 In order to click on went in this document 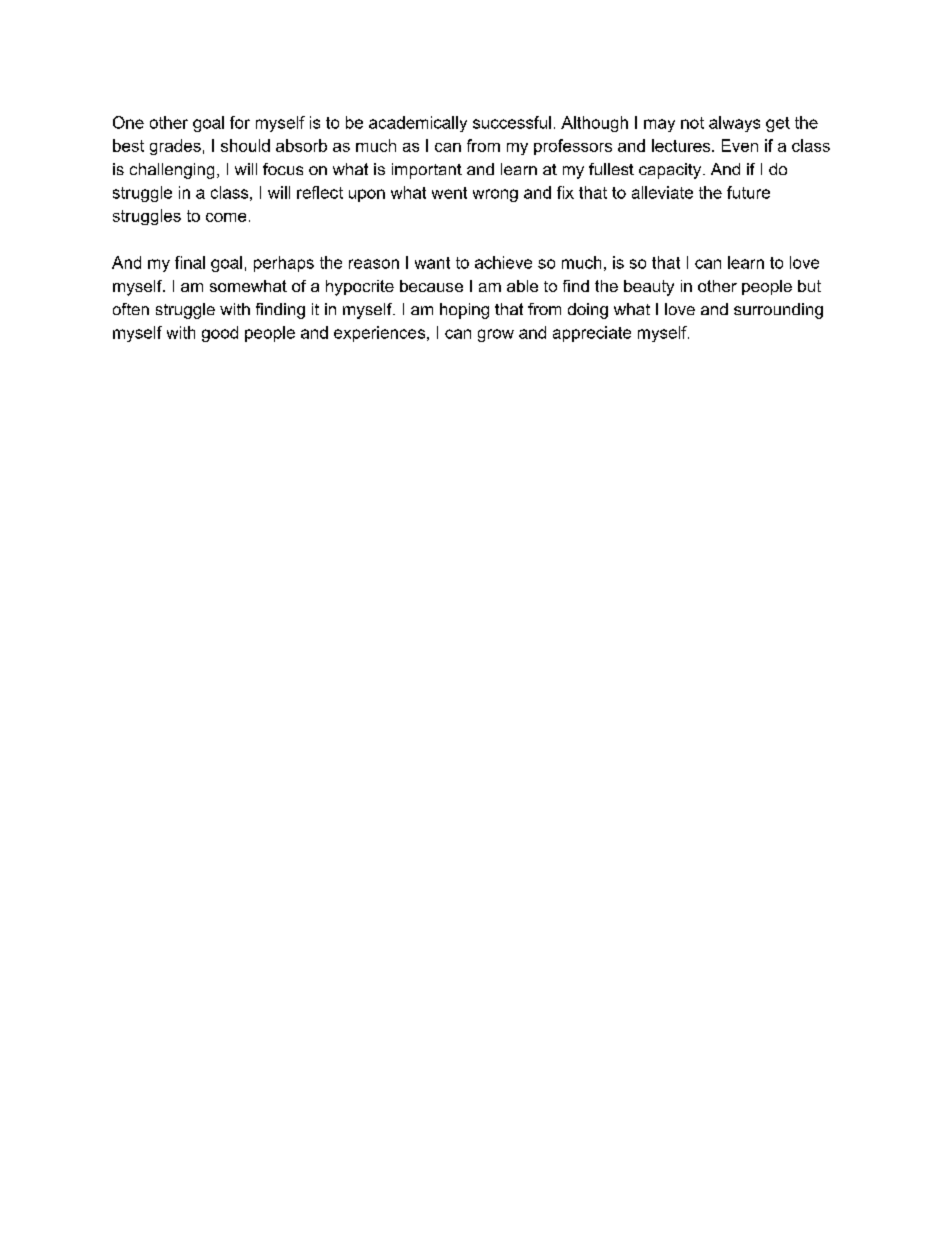, I will do `click(449, 193)`.
